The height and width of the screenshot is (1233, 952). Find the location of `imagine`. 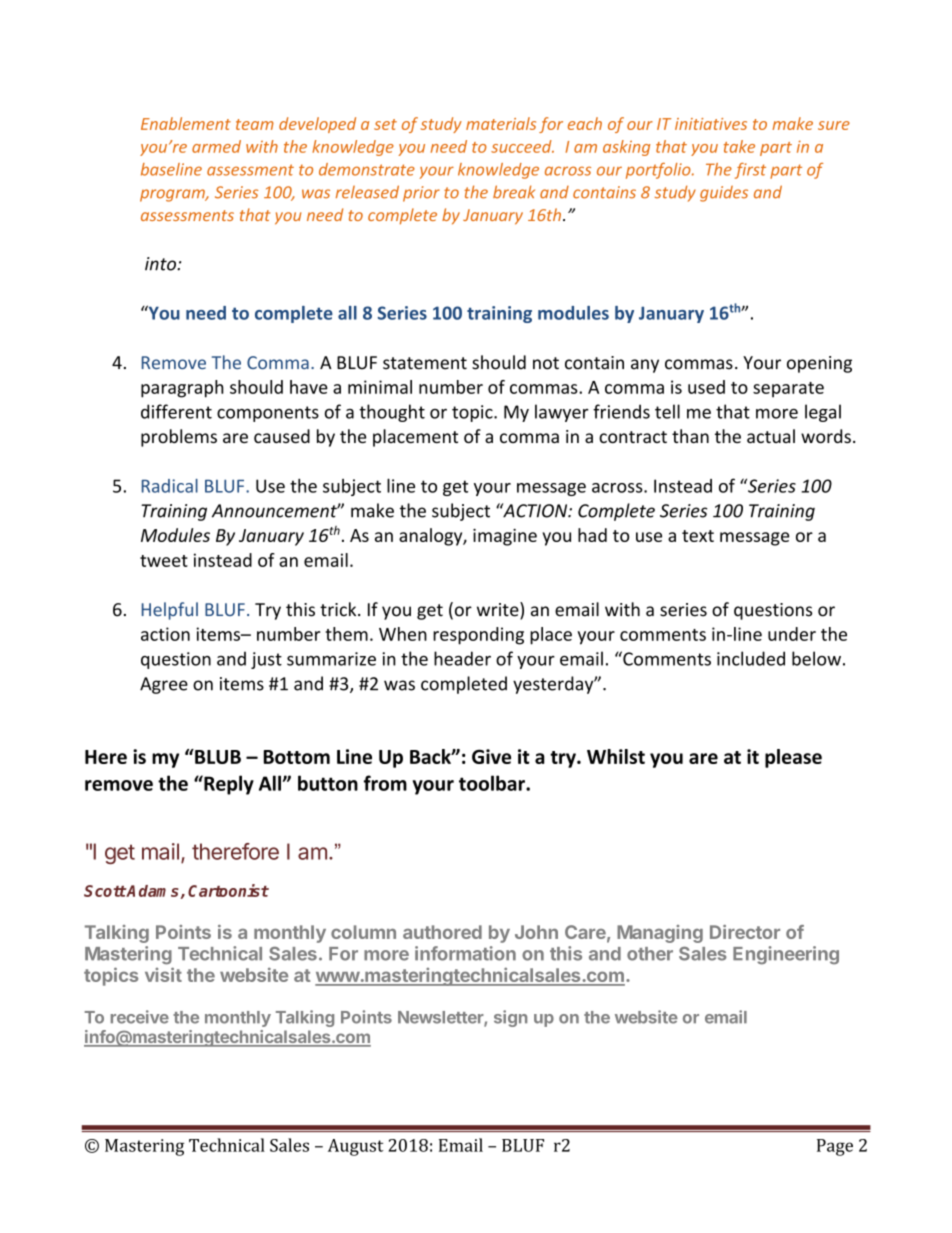

imagine is located at coordinates (505, 537).
